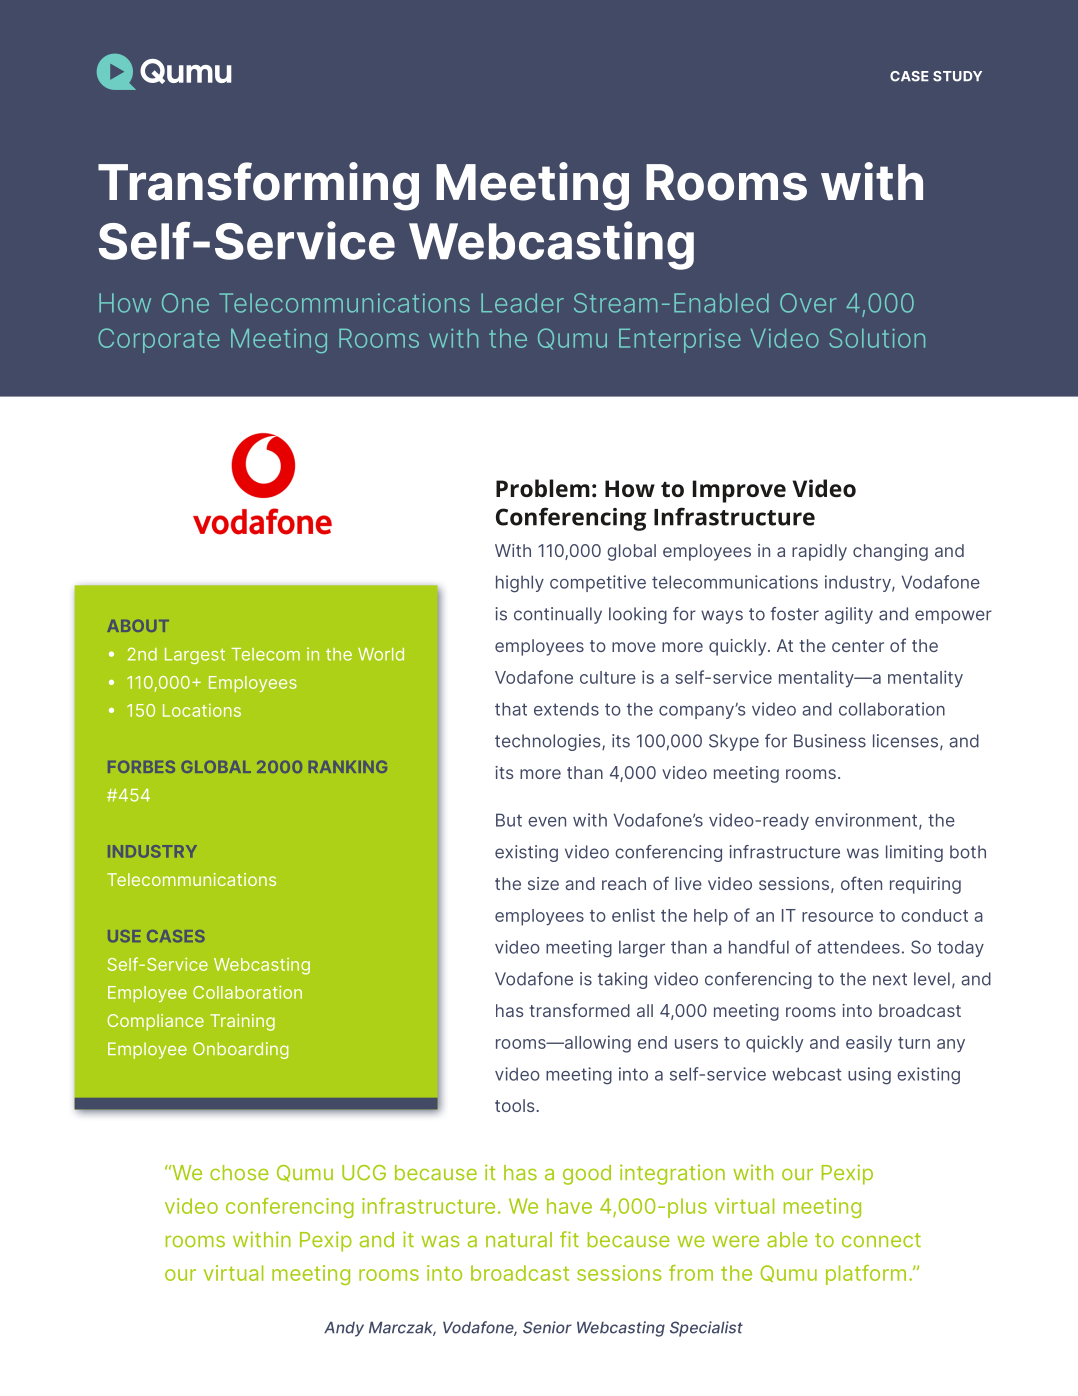 The width and height of the screenshot is (1078, 1396). What do you see at coordinates (522, 303) in the screenshot?
I see `Leader` at bounding box center [522, 303].
